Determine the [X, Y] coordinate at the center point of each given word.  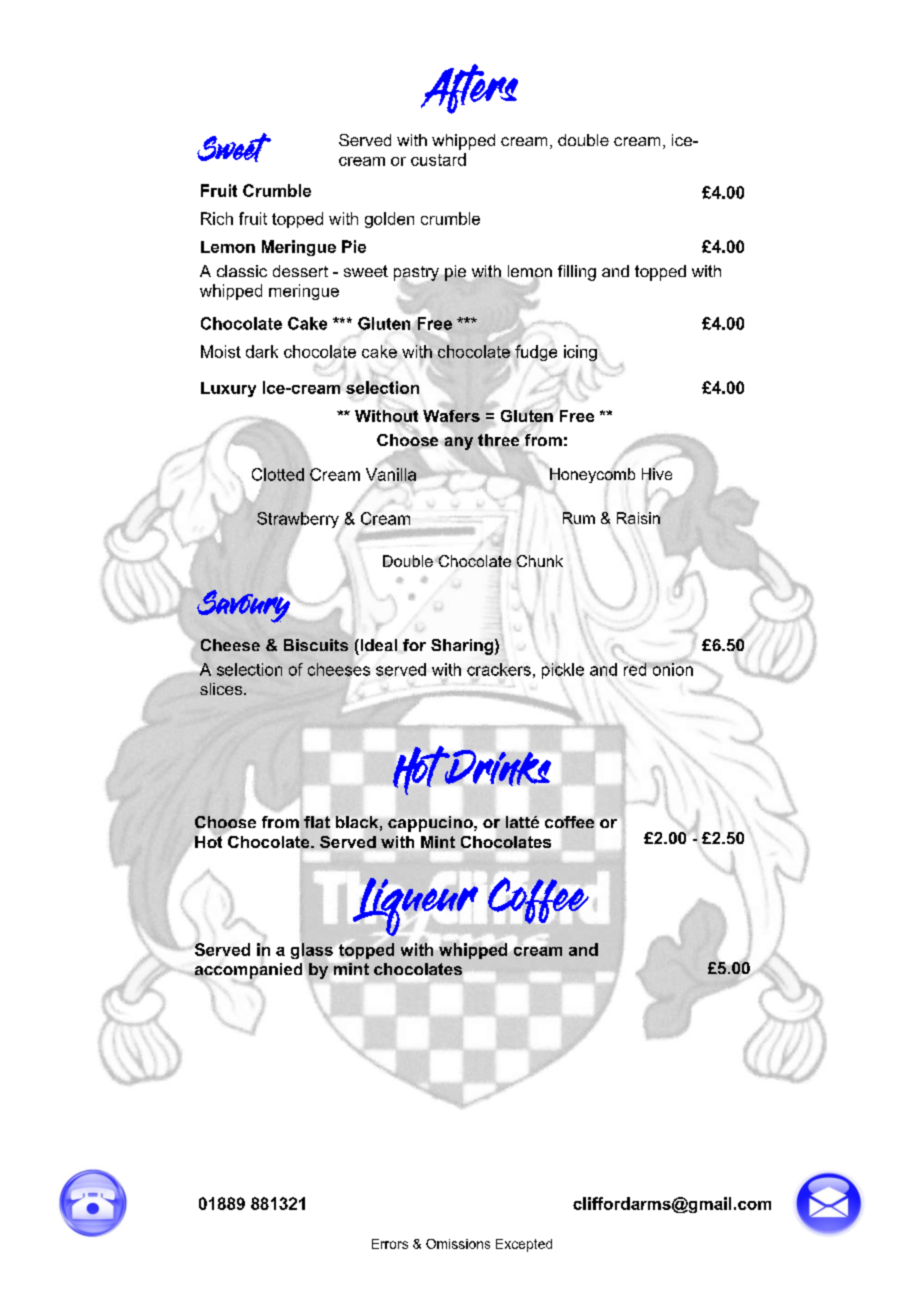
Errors [390, 1244]
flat [317, 822]
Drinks [497, 767]
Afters [469, 89]
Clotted [278, 474]
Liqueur [415, 907]
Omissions [458, 1244]
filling [577, 273]
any [459, 443]
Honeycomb [591, 476]
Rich [217, 218]
